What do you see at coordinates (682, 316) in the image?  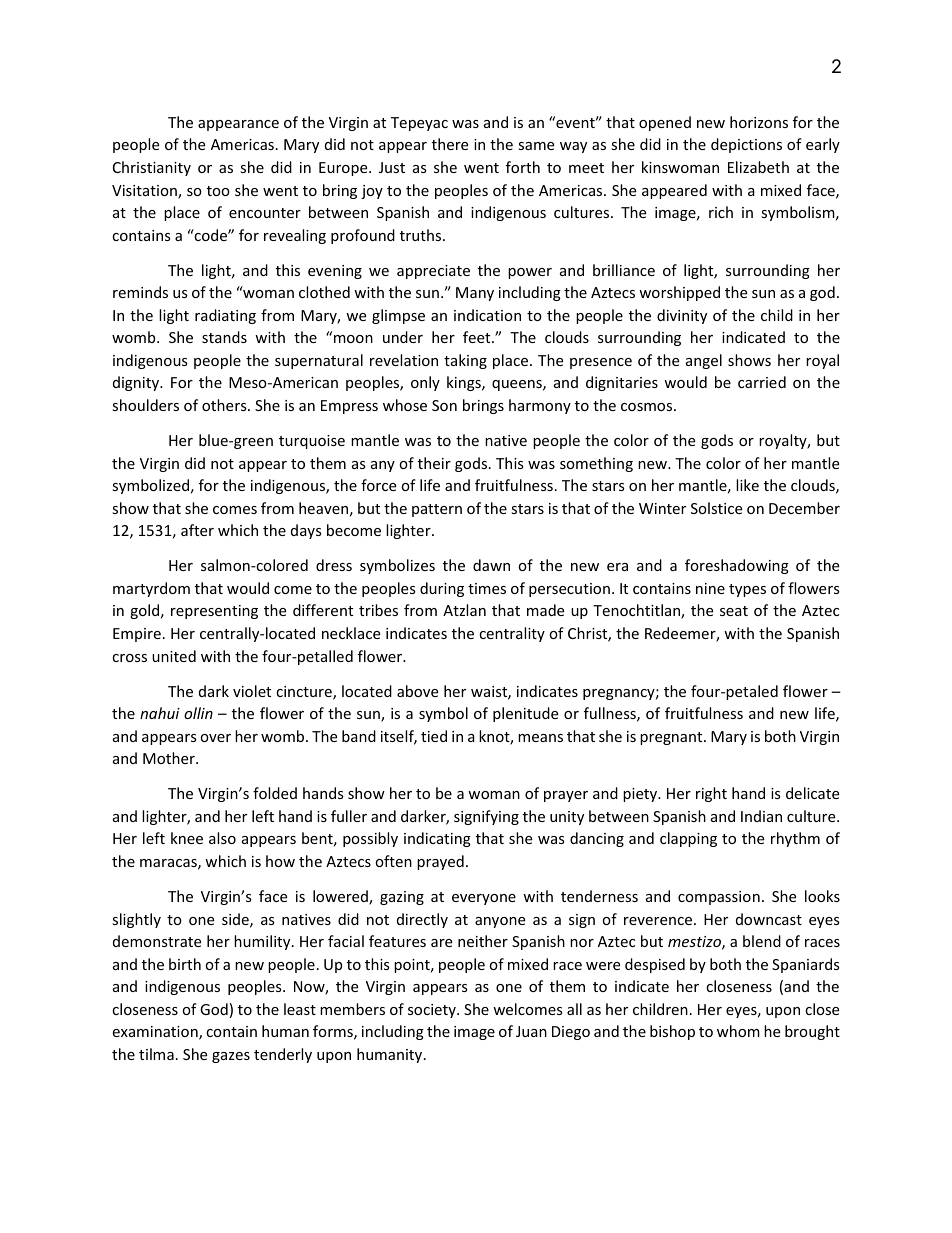 I see `divinity` at bounding box center [682, 316].
